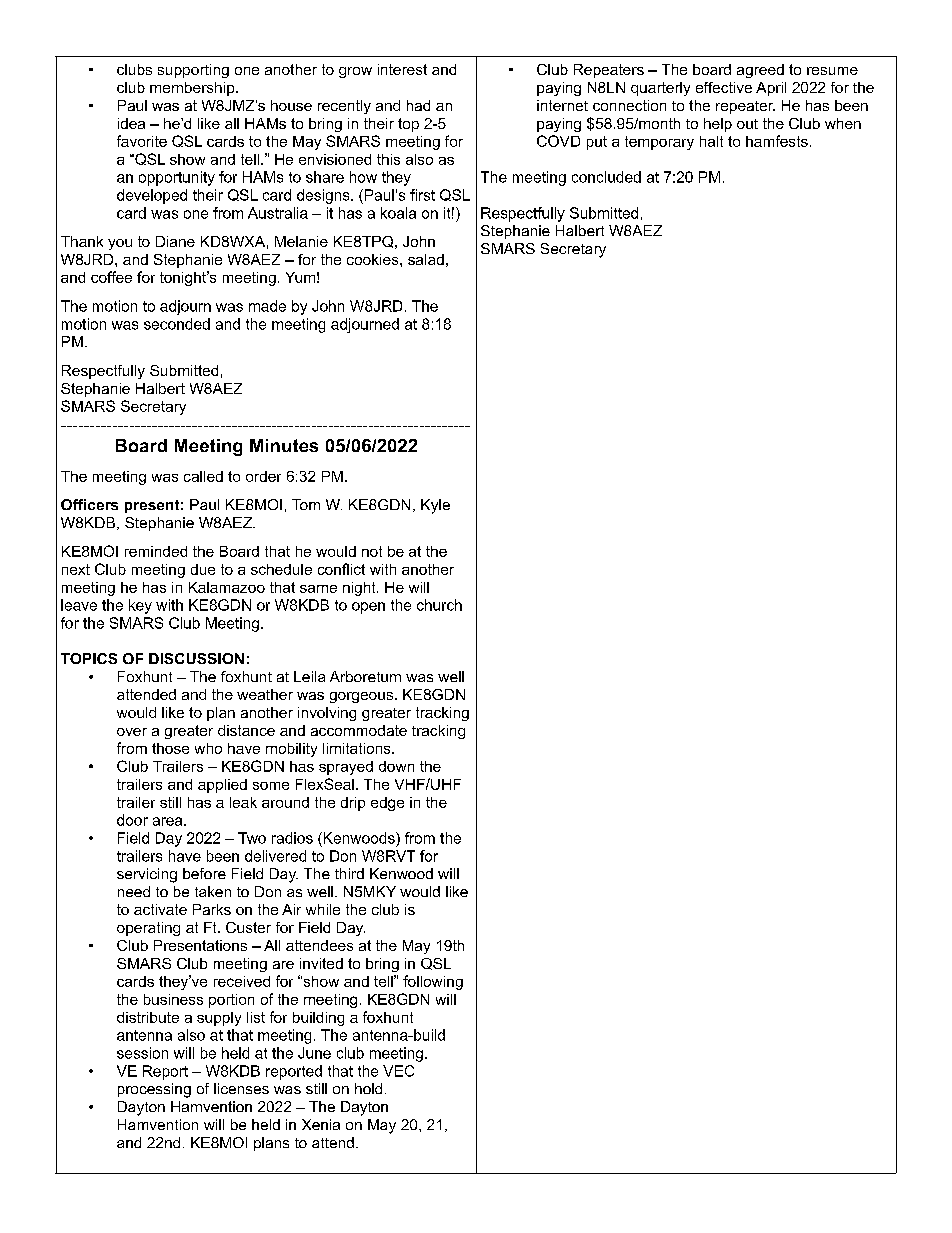  What do you see at coordinates (396, 766) in the page?
I see `down` at bounding box center [396, 766].
